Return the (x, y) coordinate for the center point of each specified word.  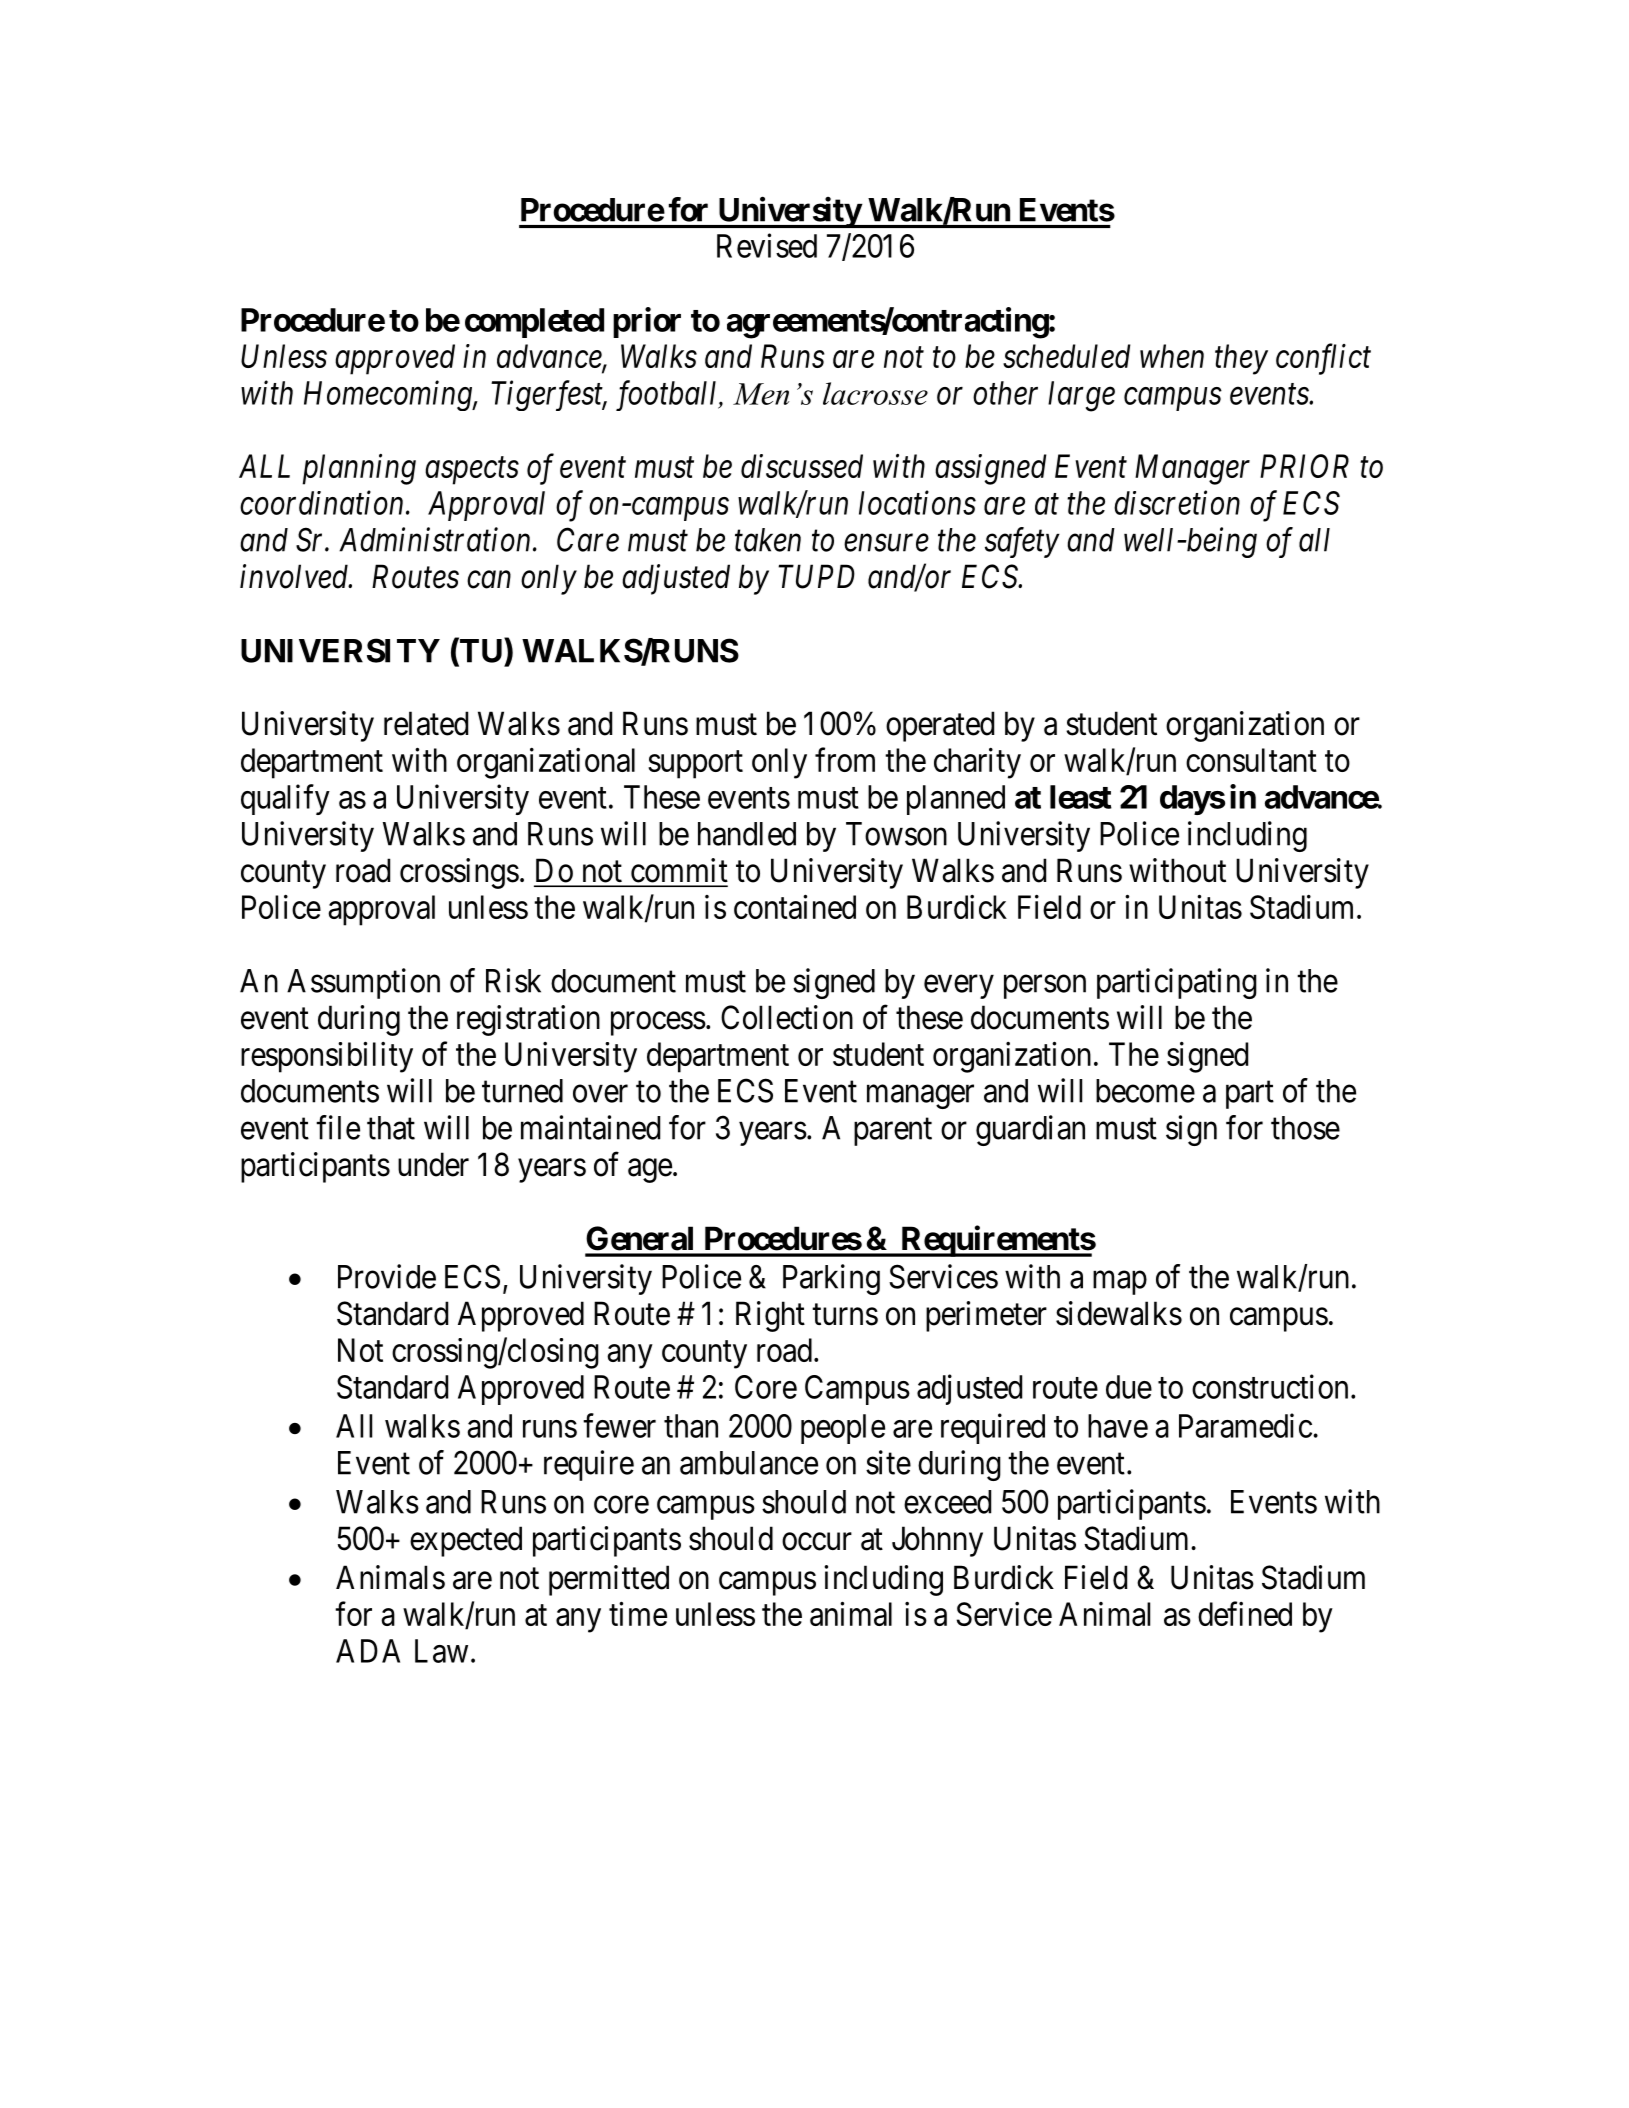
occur (817, 1542)
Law (441, 1651)
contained (795, 906)
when (1172, 356)
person (1045, 987)
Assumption (363, 983)
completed (534, 323)
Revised (767, 245)
